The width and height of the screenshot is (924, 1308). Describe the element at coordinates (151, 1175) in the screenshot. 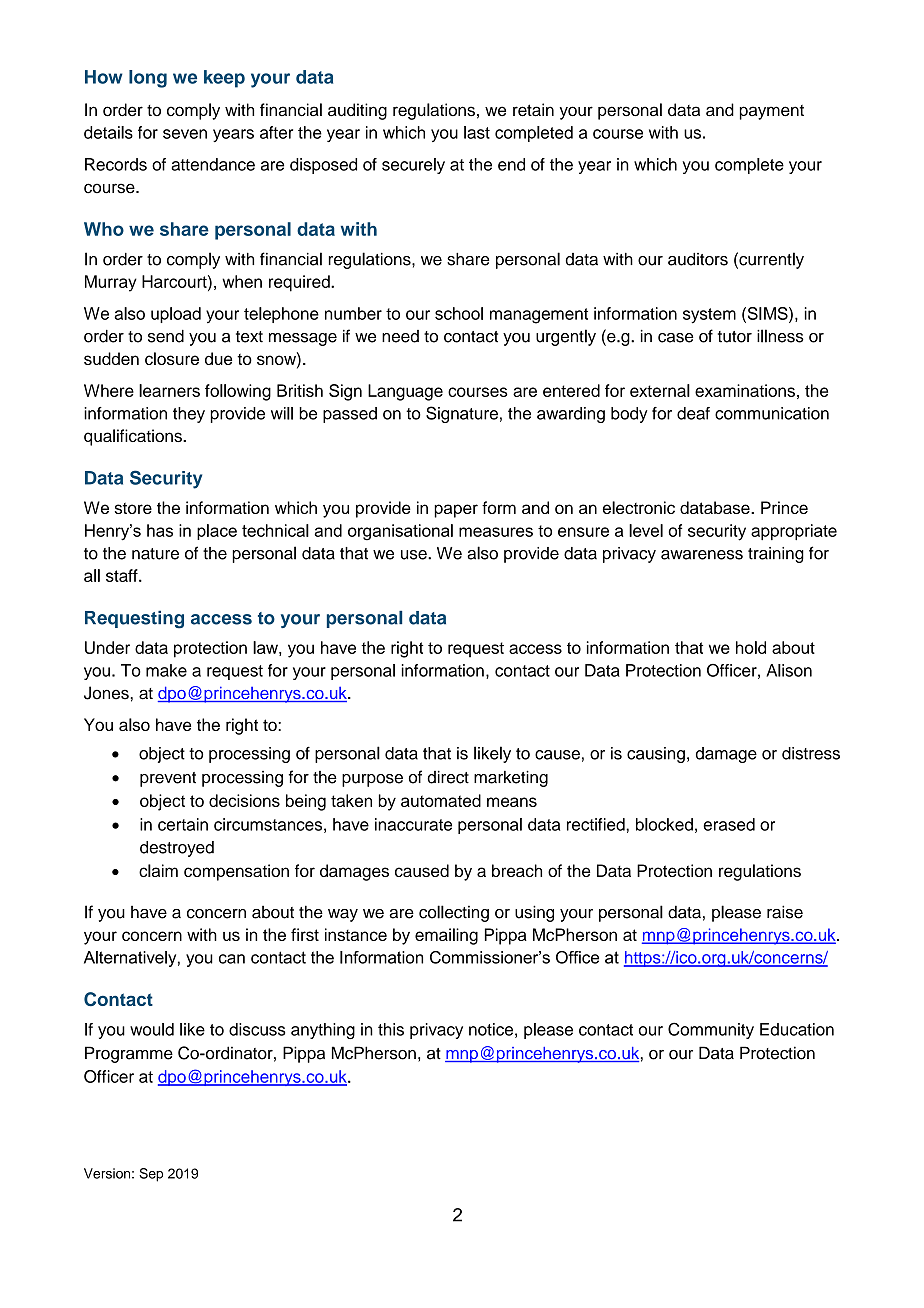

I see `Sep` at that location.
